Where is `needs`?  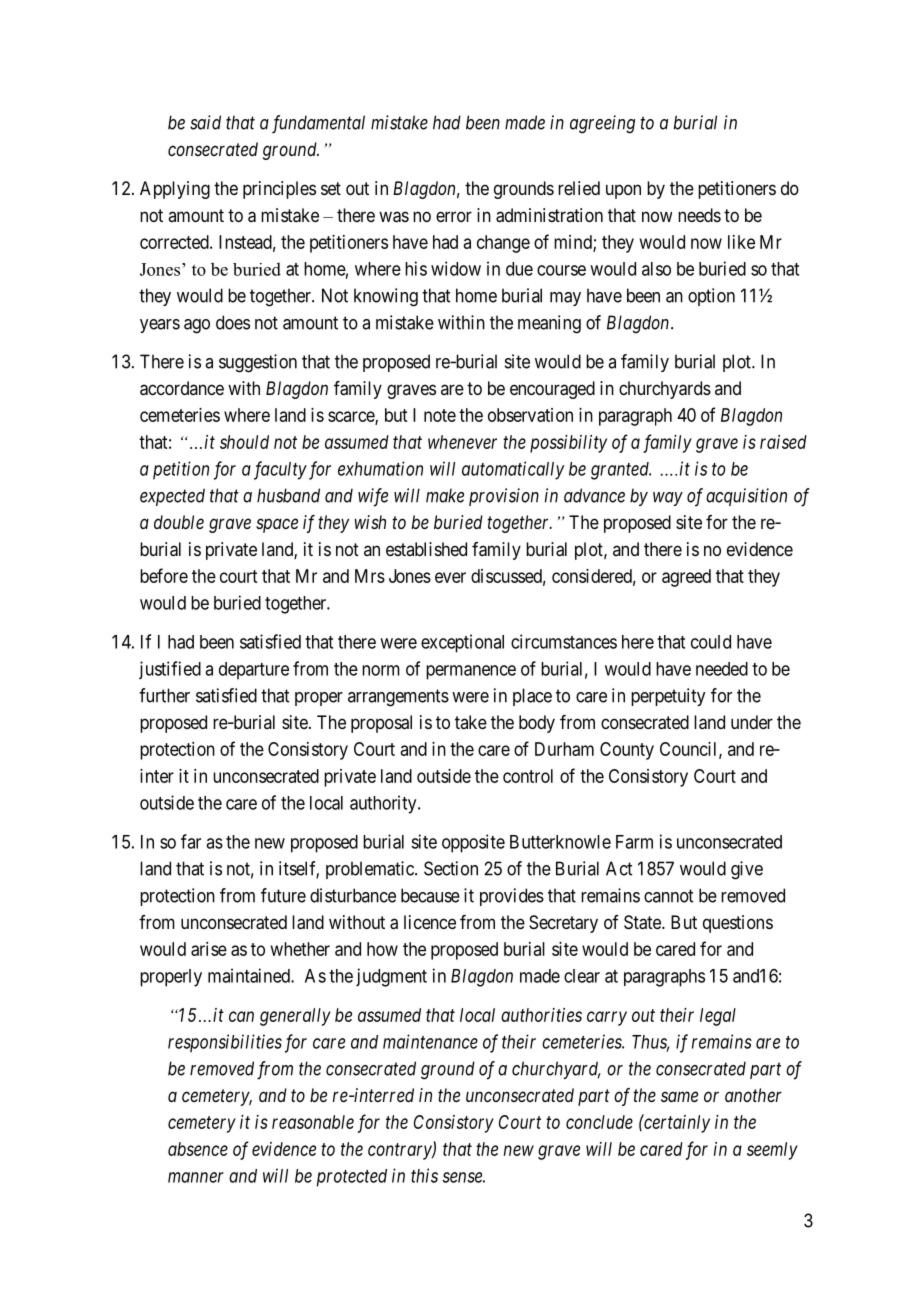 needs is located at coordinates (699, 215).
